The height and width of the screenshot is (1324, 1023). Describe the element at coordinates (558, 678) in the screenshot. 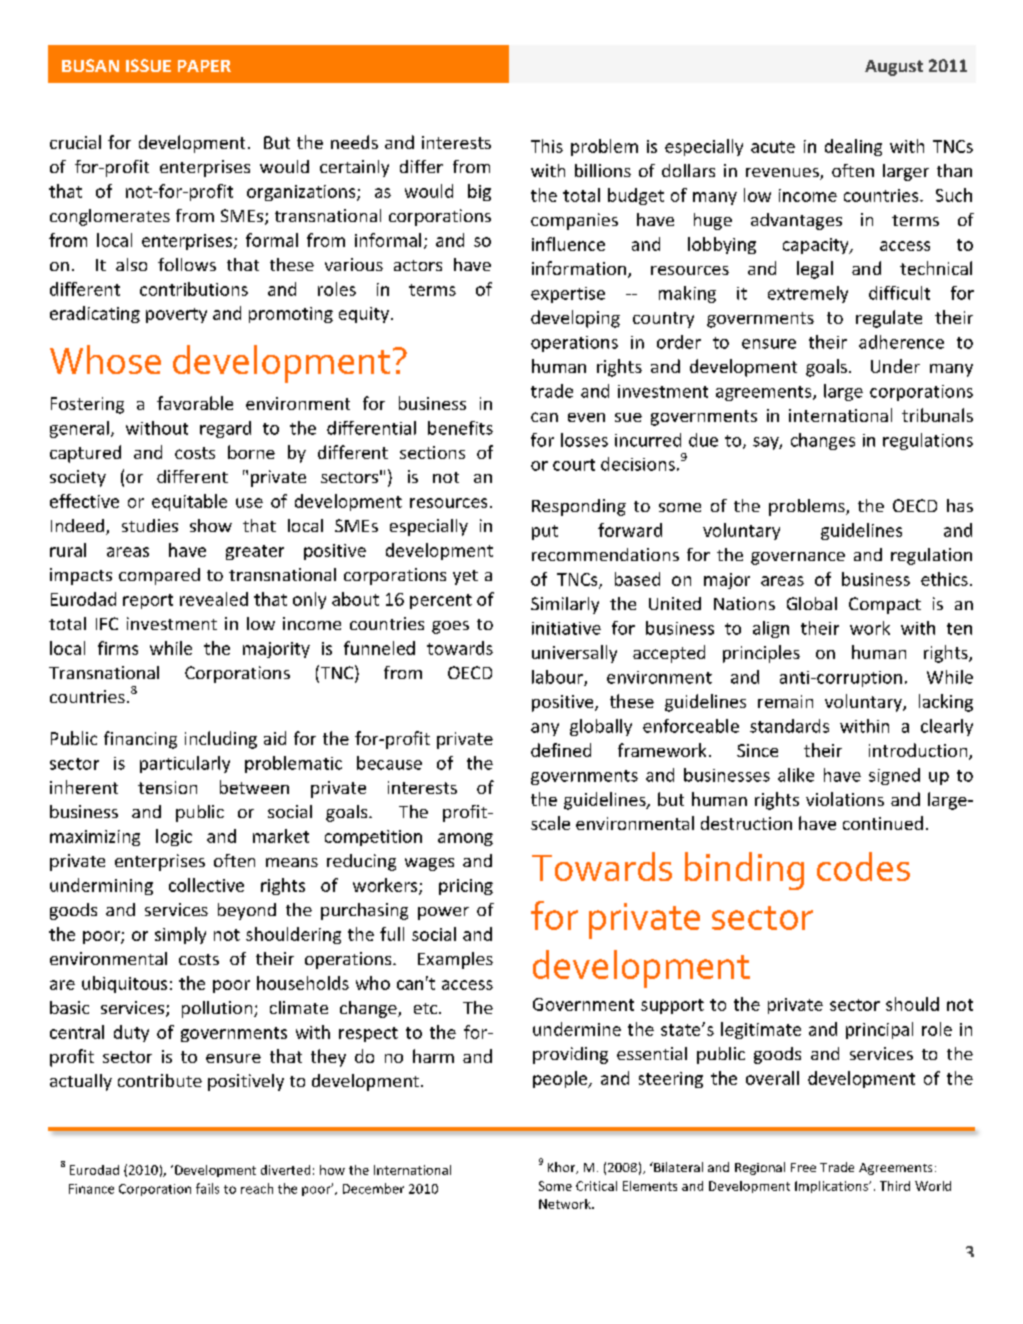

I see `labour` at that location.
